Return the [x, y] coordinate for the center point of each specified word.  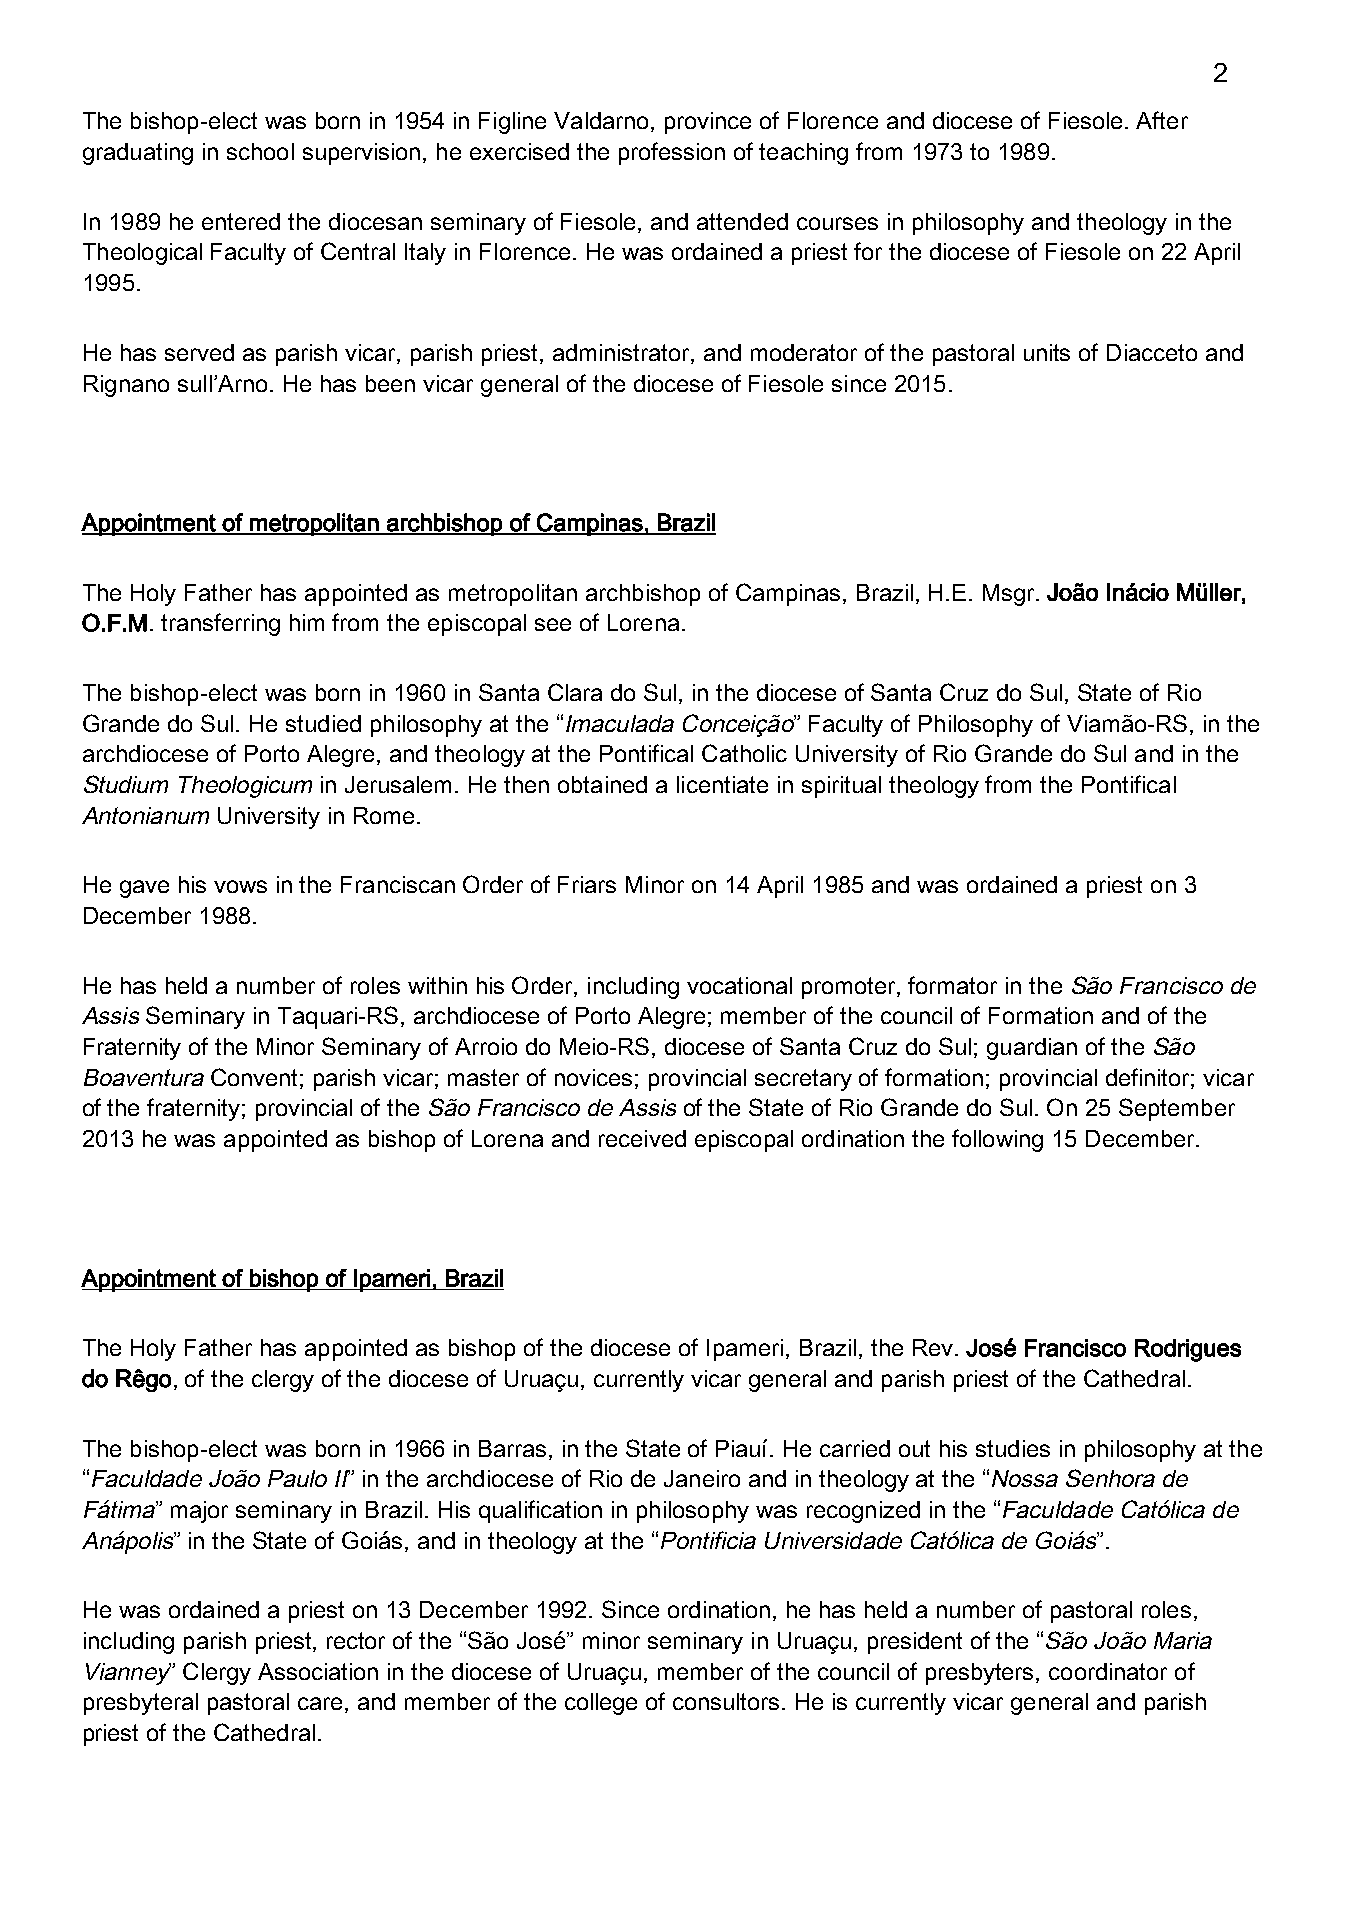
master [483, 1077]
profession [672, 153]
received [642, 1138]
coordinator [1108, 1671]
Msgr [1010, 595]
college [601, 1704]
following [997, 1140]
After [1162, 120]
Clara [575, 692]
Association [318, 1671]
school [260, 151]
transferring [220, 624]
